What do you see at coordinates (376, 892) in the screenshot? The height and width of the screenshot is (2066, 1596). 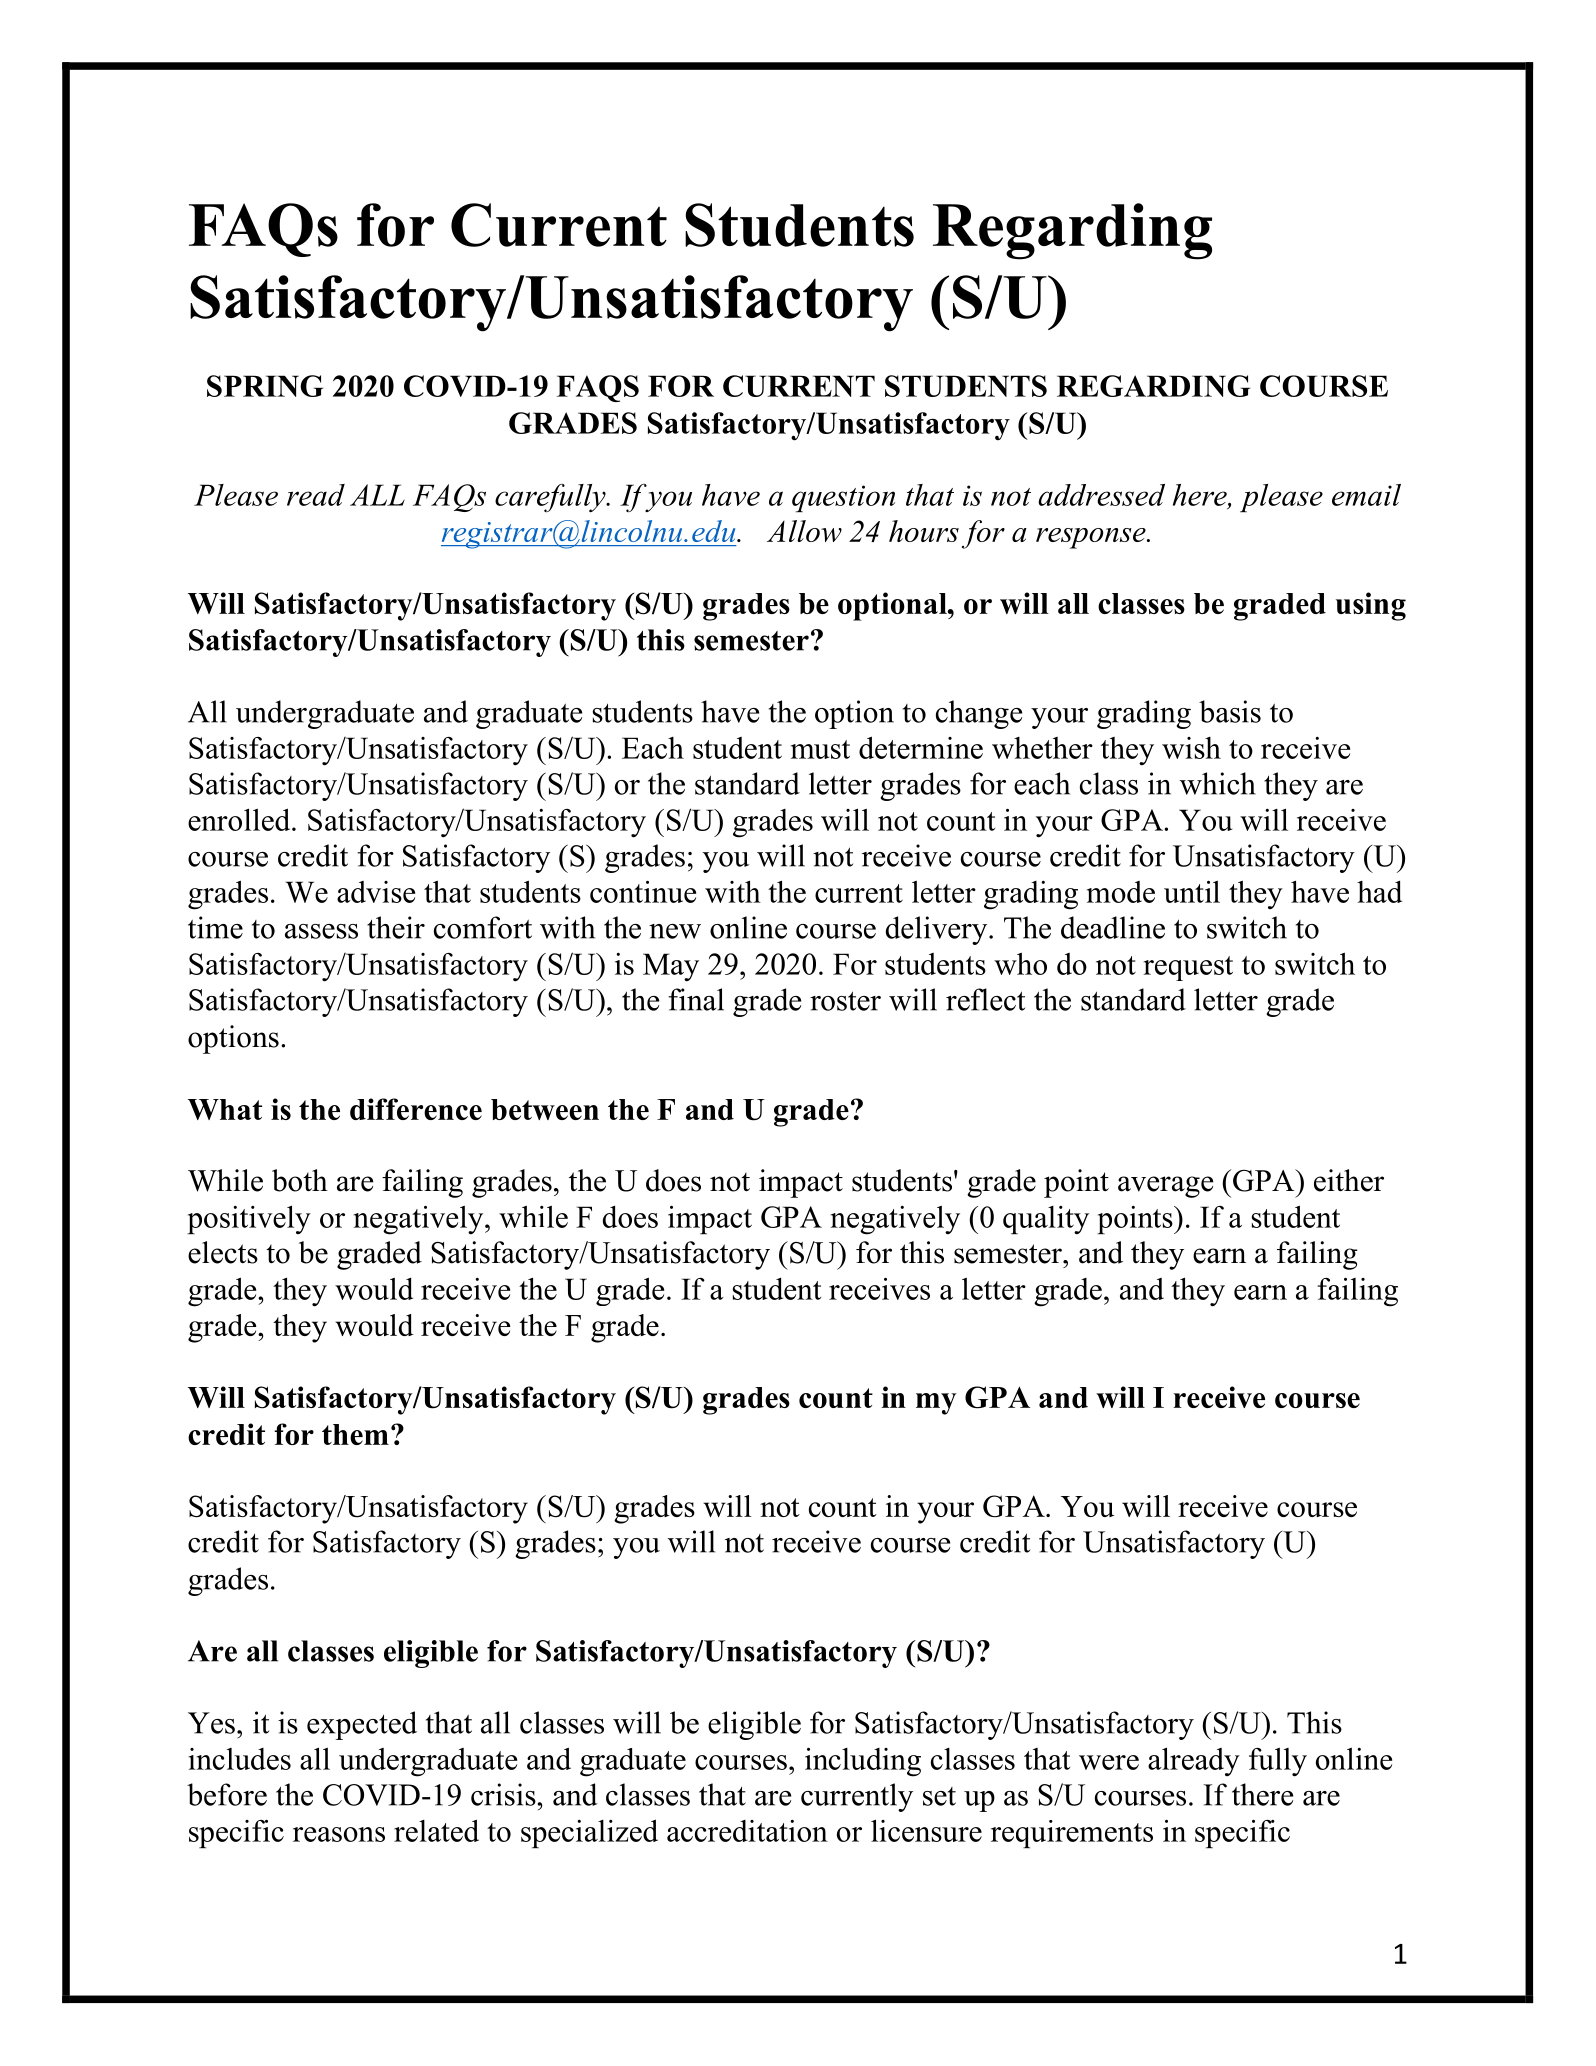 I see `advise` at bounding box center [376, 892].
